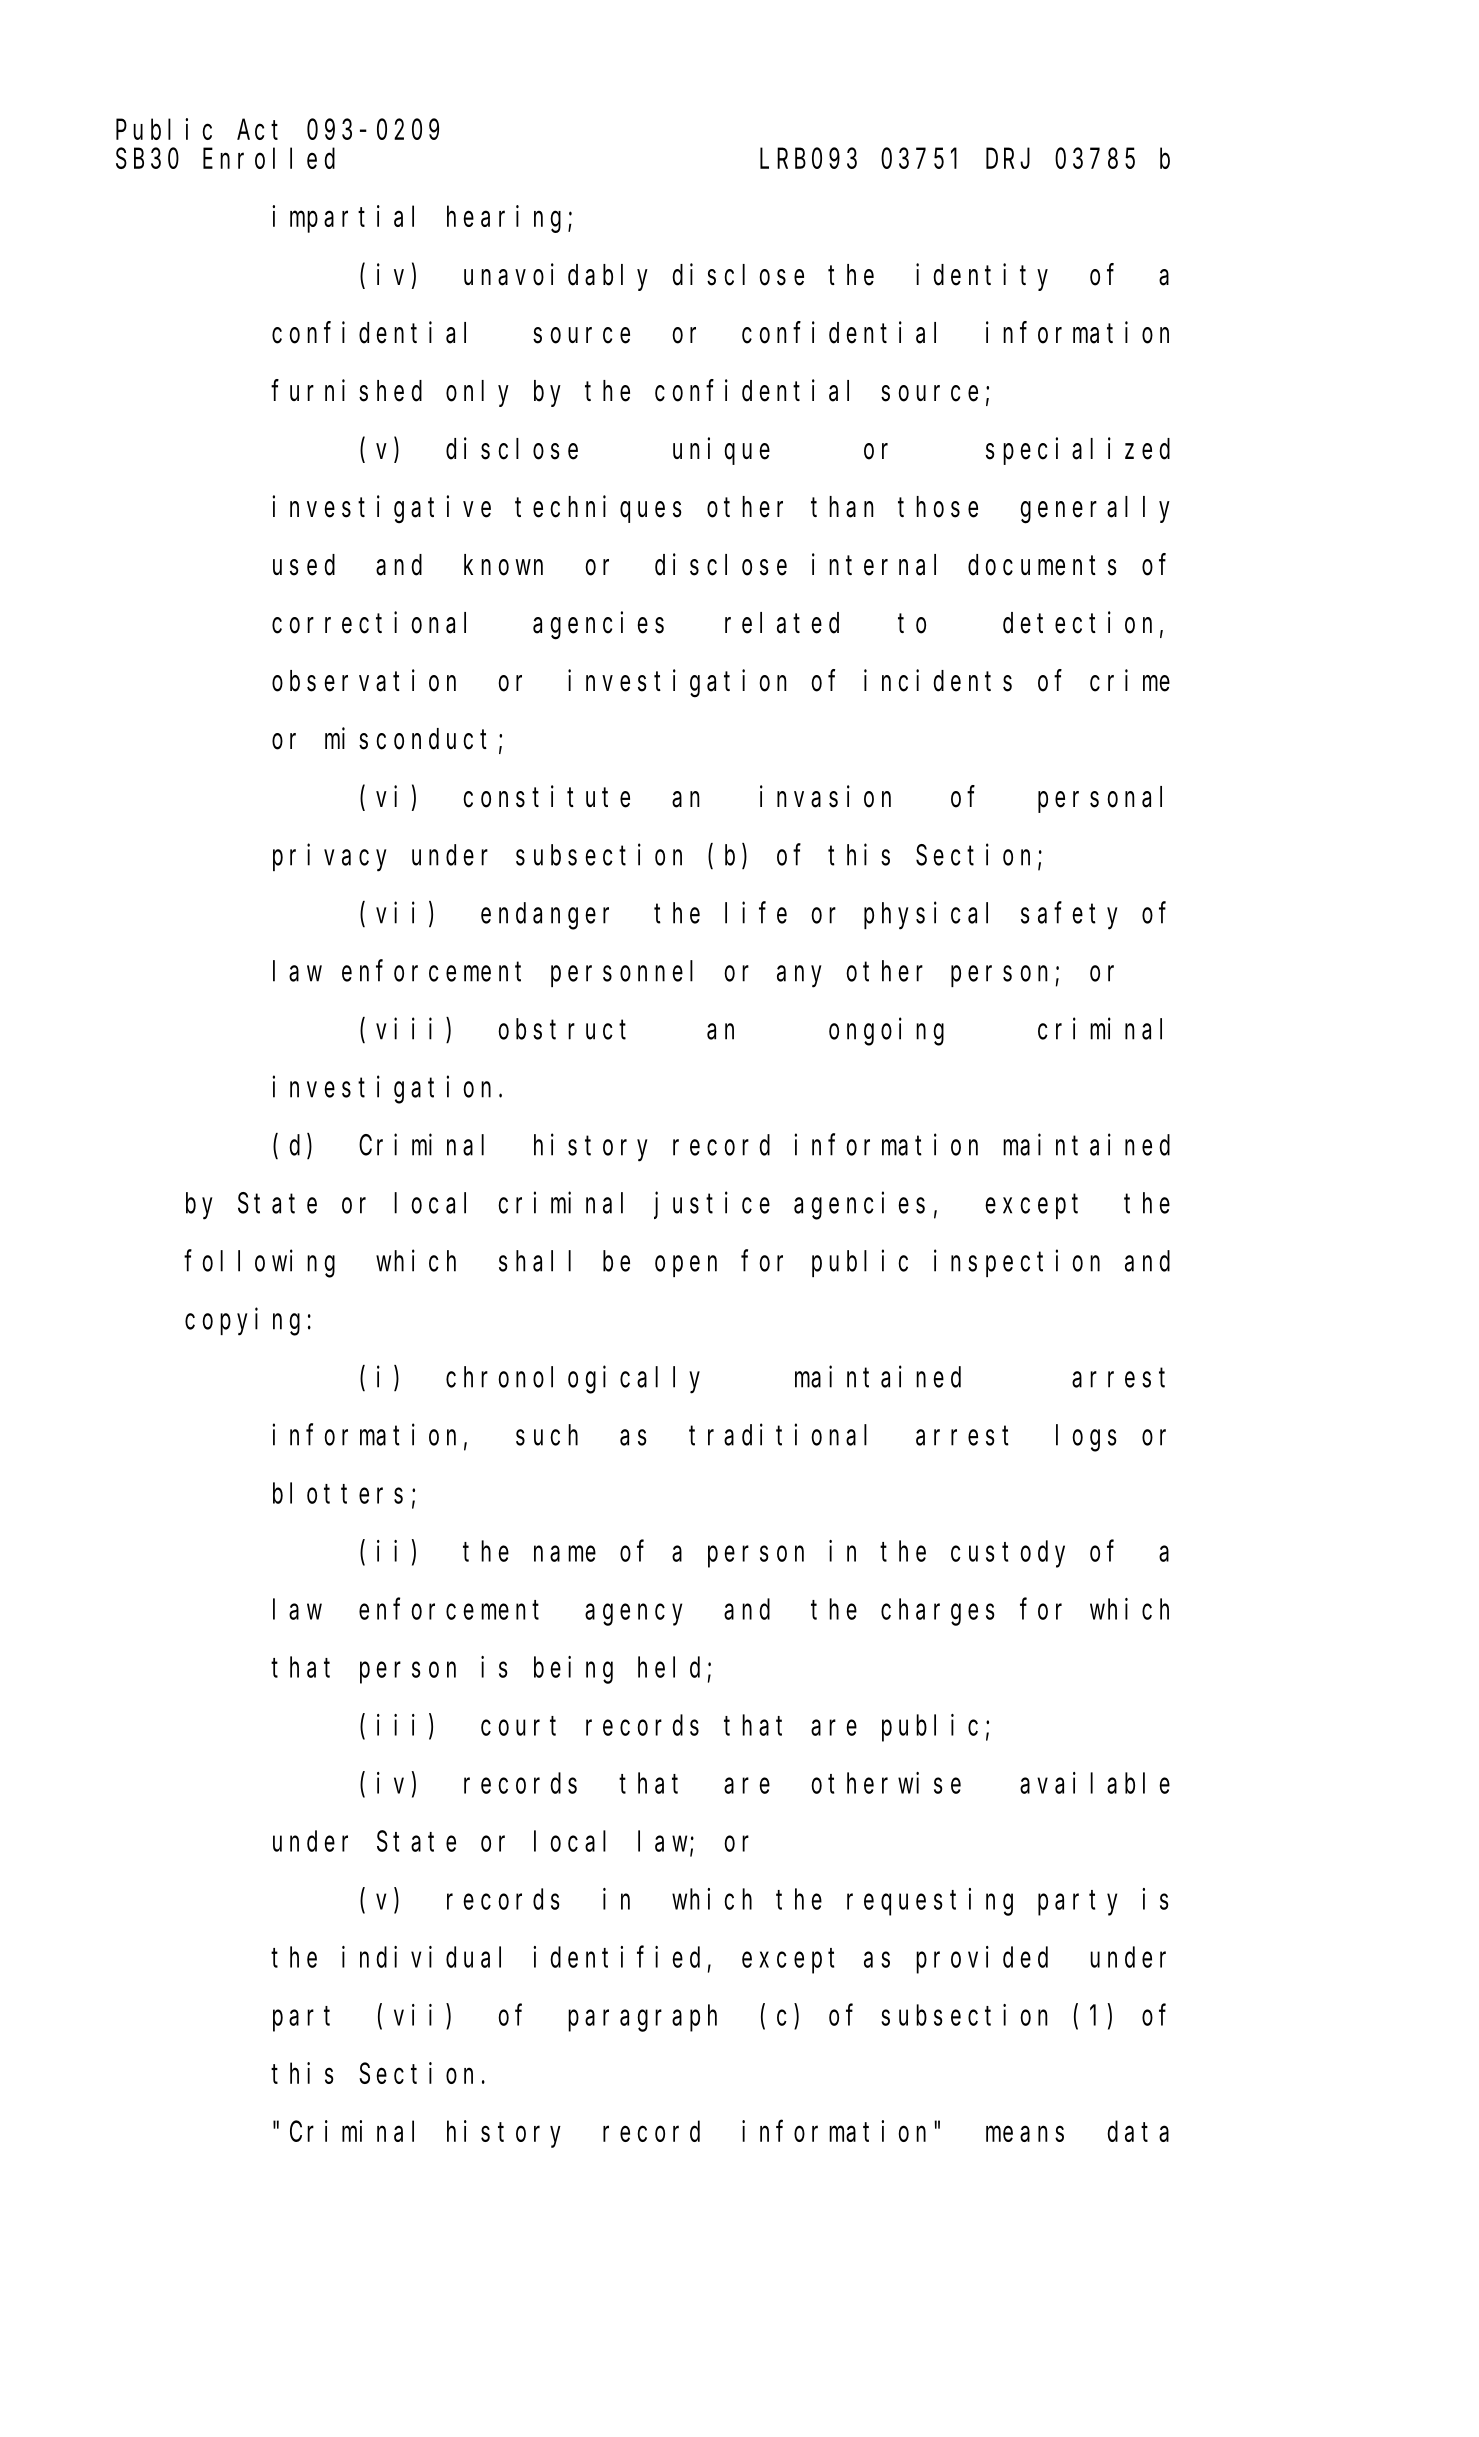 This screenshot has height=2437, width=1479. I want to click on Enrolled, so click(269, 158).
